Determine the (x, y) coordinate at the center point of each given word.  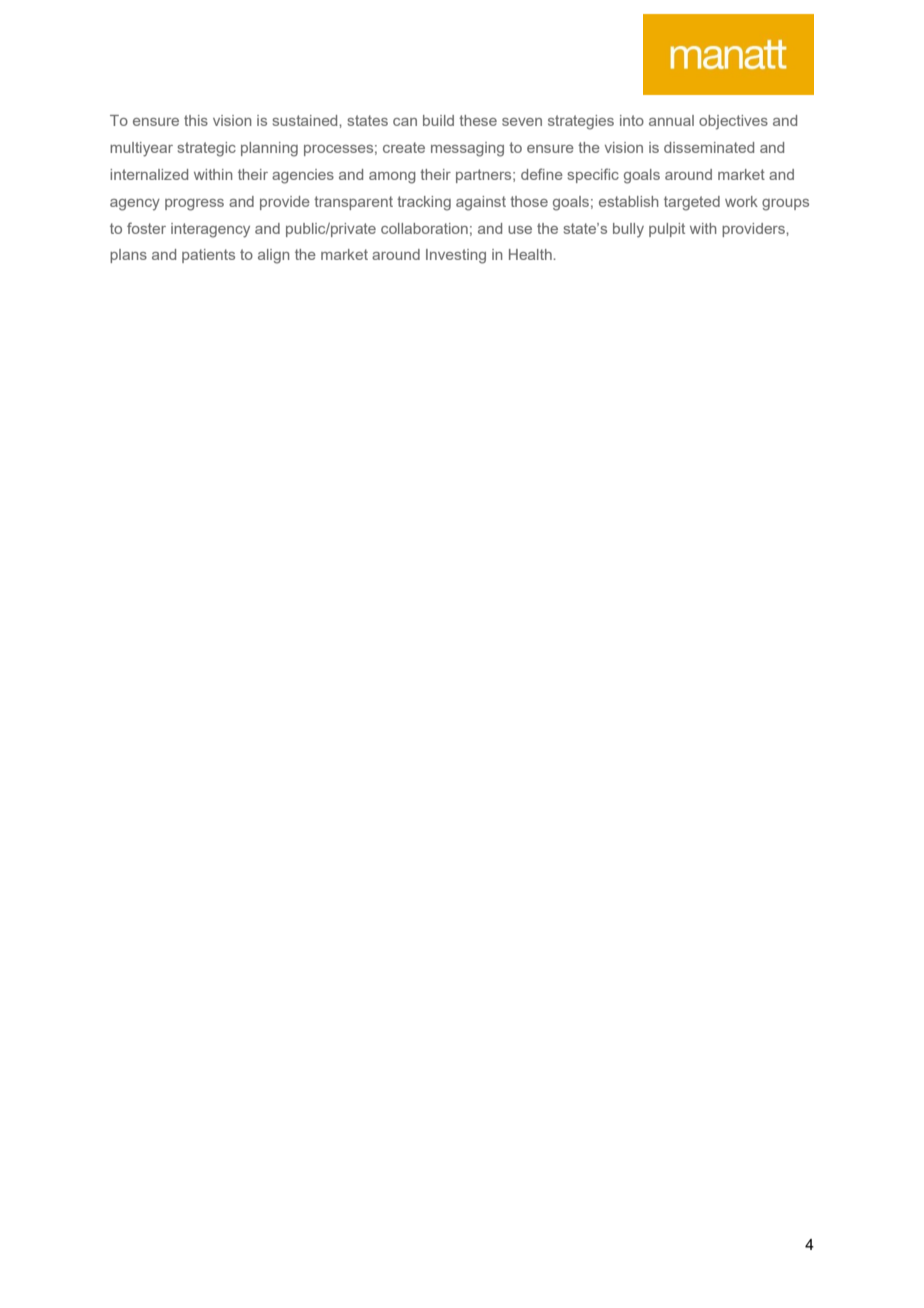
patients (208, 256)
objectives (733, 122)
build (438, 120)
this (196, 120)
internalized (149, 174)
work (741, 201)
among (392, 178)
